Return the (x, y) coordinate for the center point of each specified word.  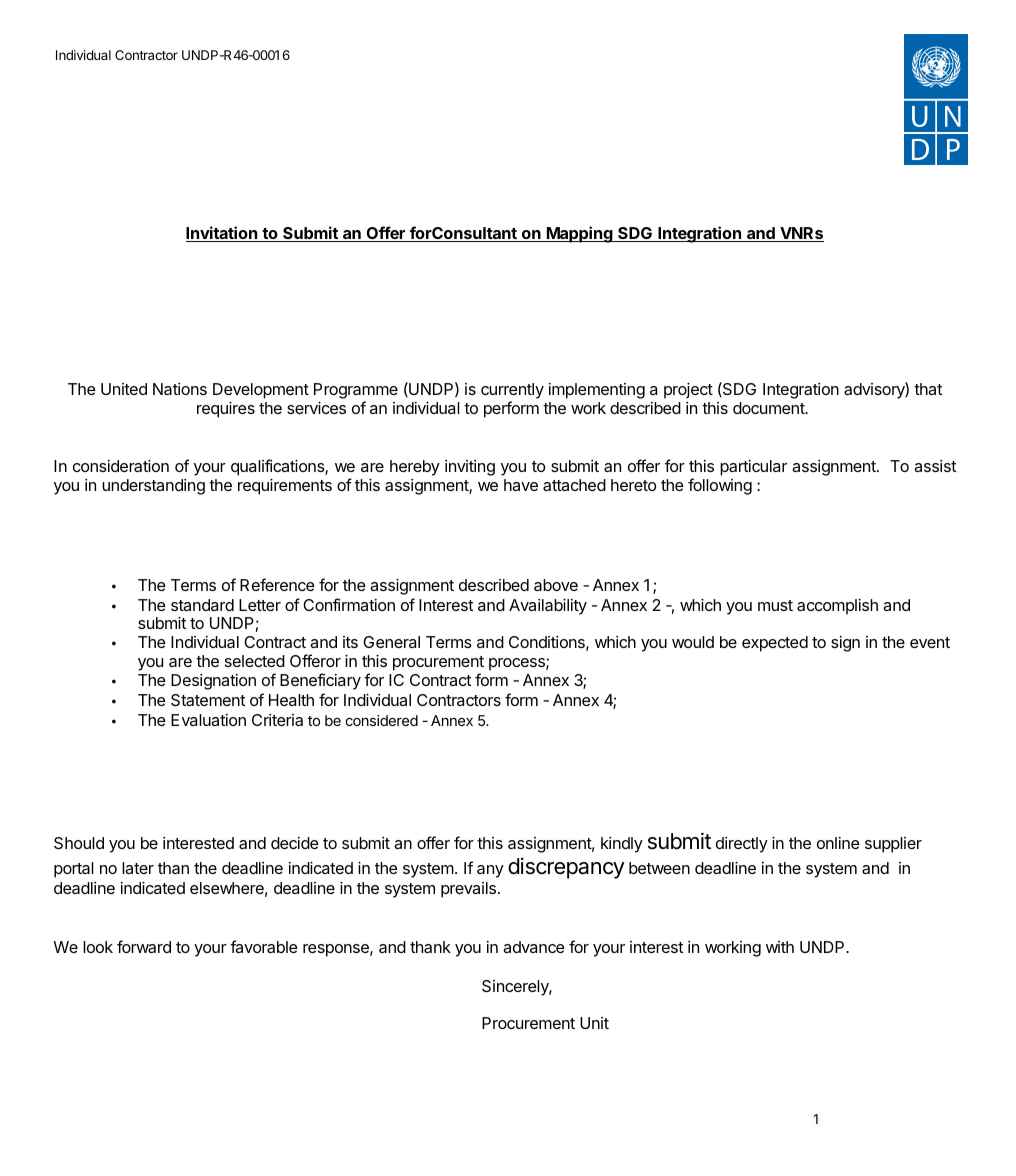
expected (775, 644)
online (838, 843)
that (928, 389)
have (521, 485)
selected (255, 661)
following (720, 486)
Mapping (580, 234)
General (391, 642)
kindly (622, 845)
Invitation (223, 234)
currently (512, 391)
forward (144, 946)
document (769, 408)
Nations (180, 389)
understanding (153, 487)
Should (79, 843)
